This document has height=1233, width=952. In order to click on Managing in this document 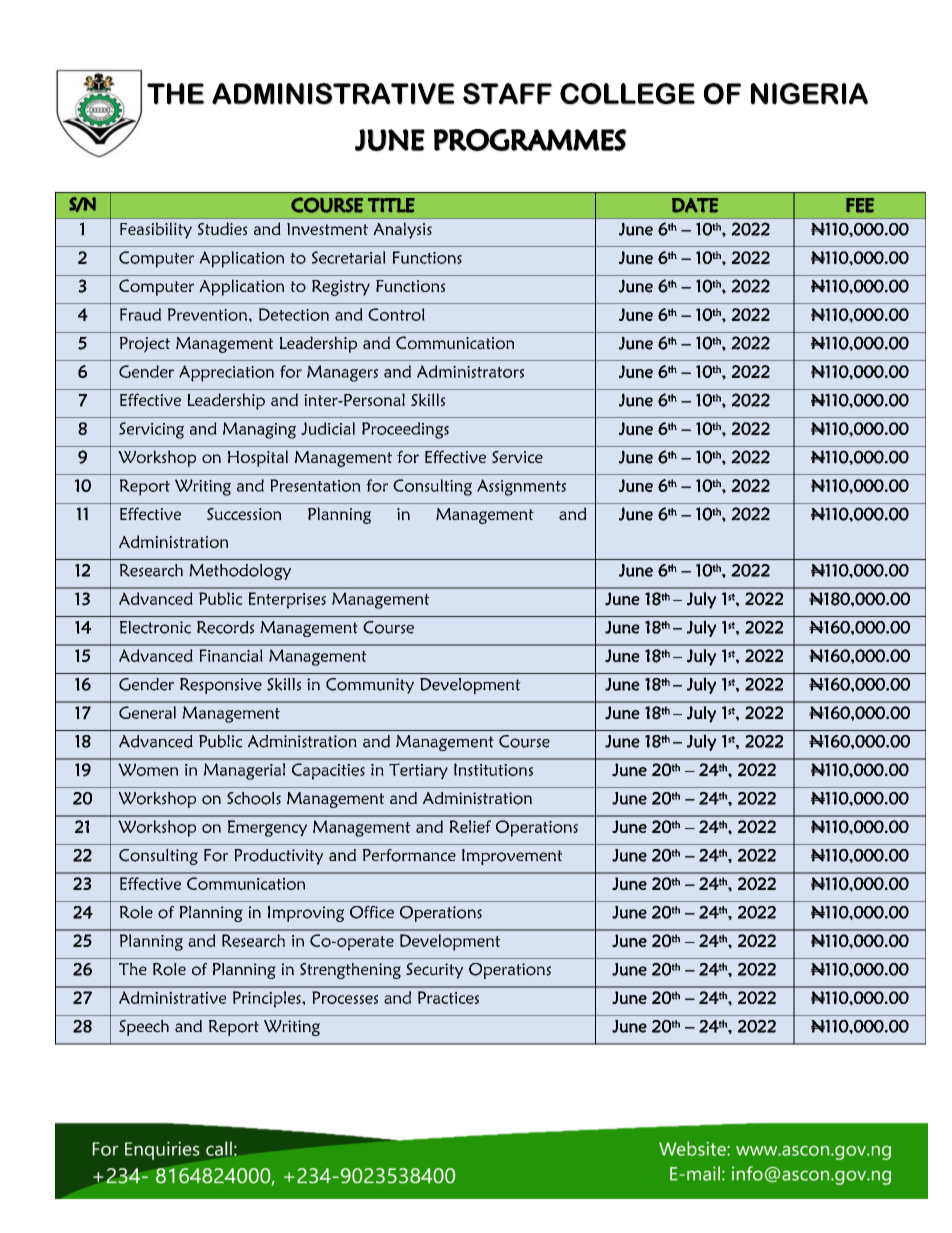, I will do `click(259, 430)`.
